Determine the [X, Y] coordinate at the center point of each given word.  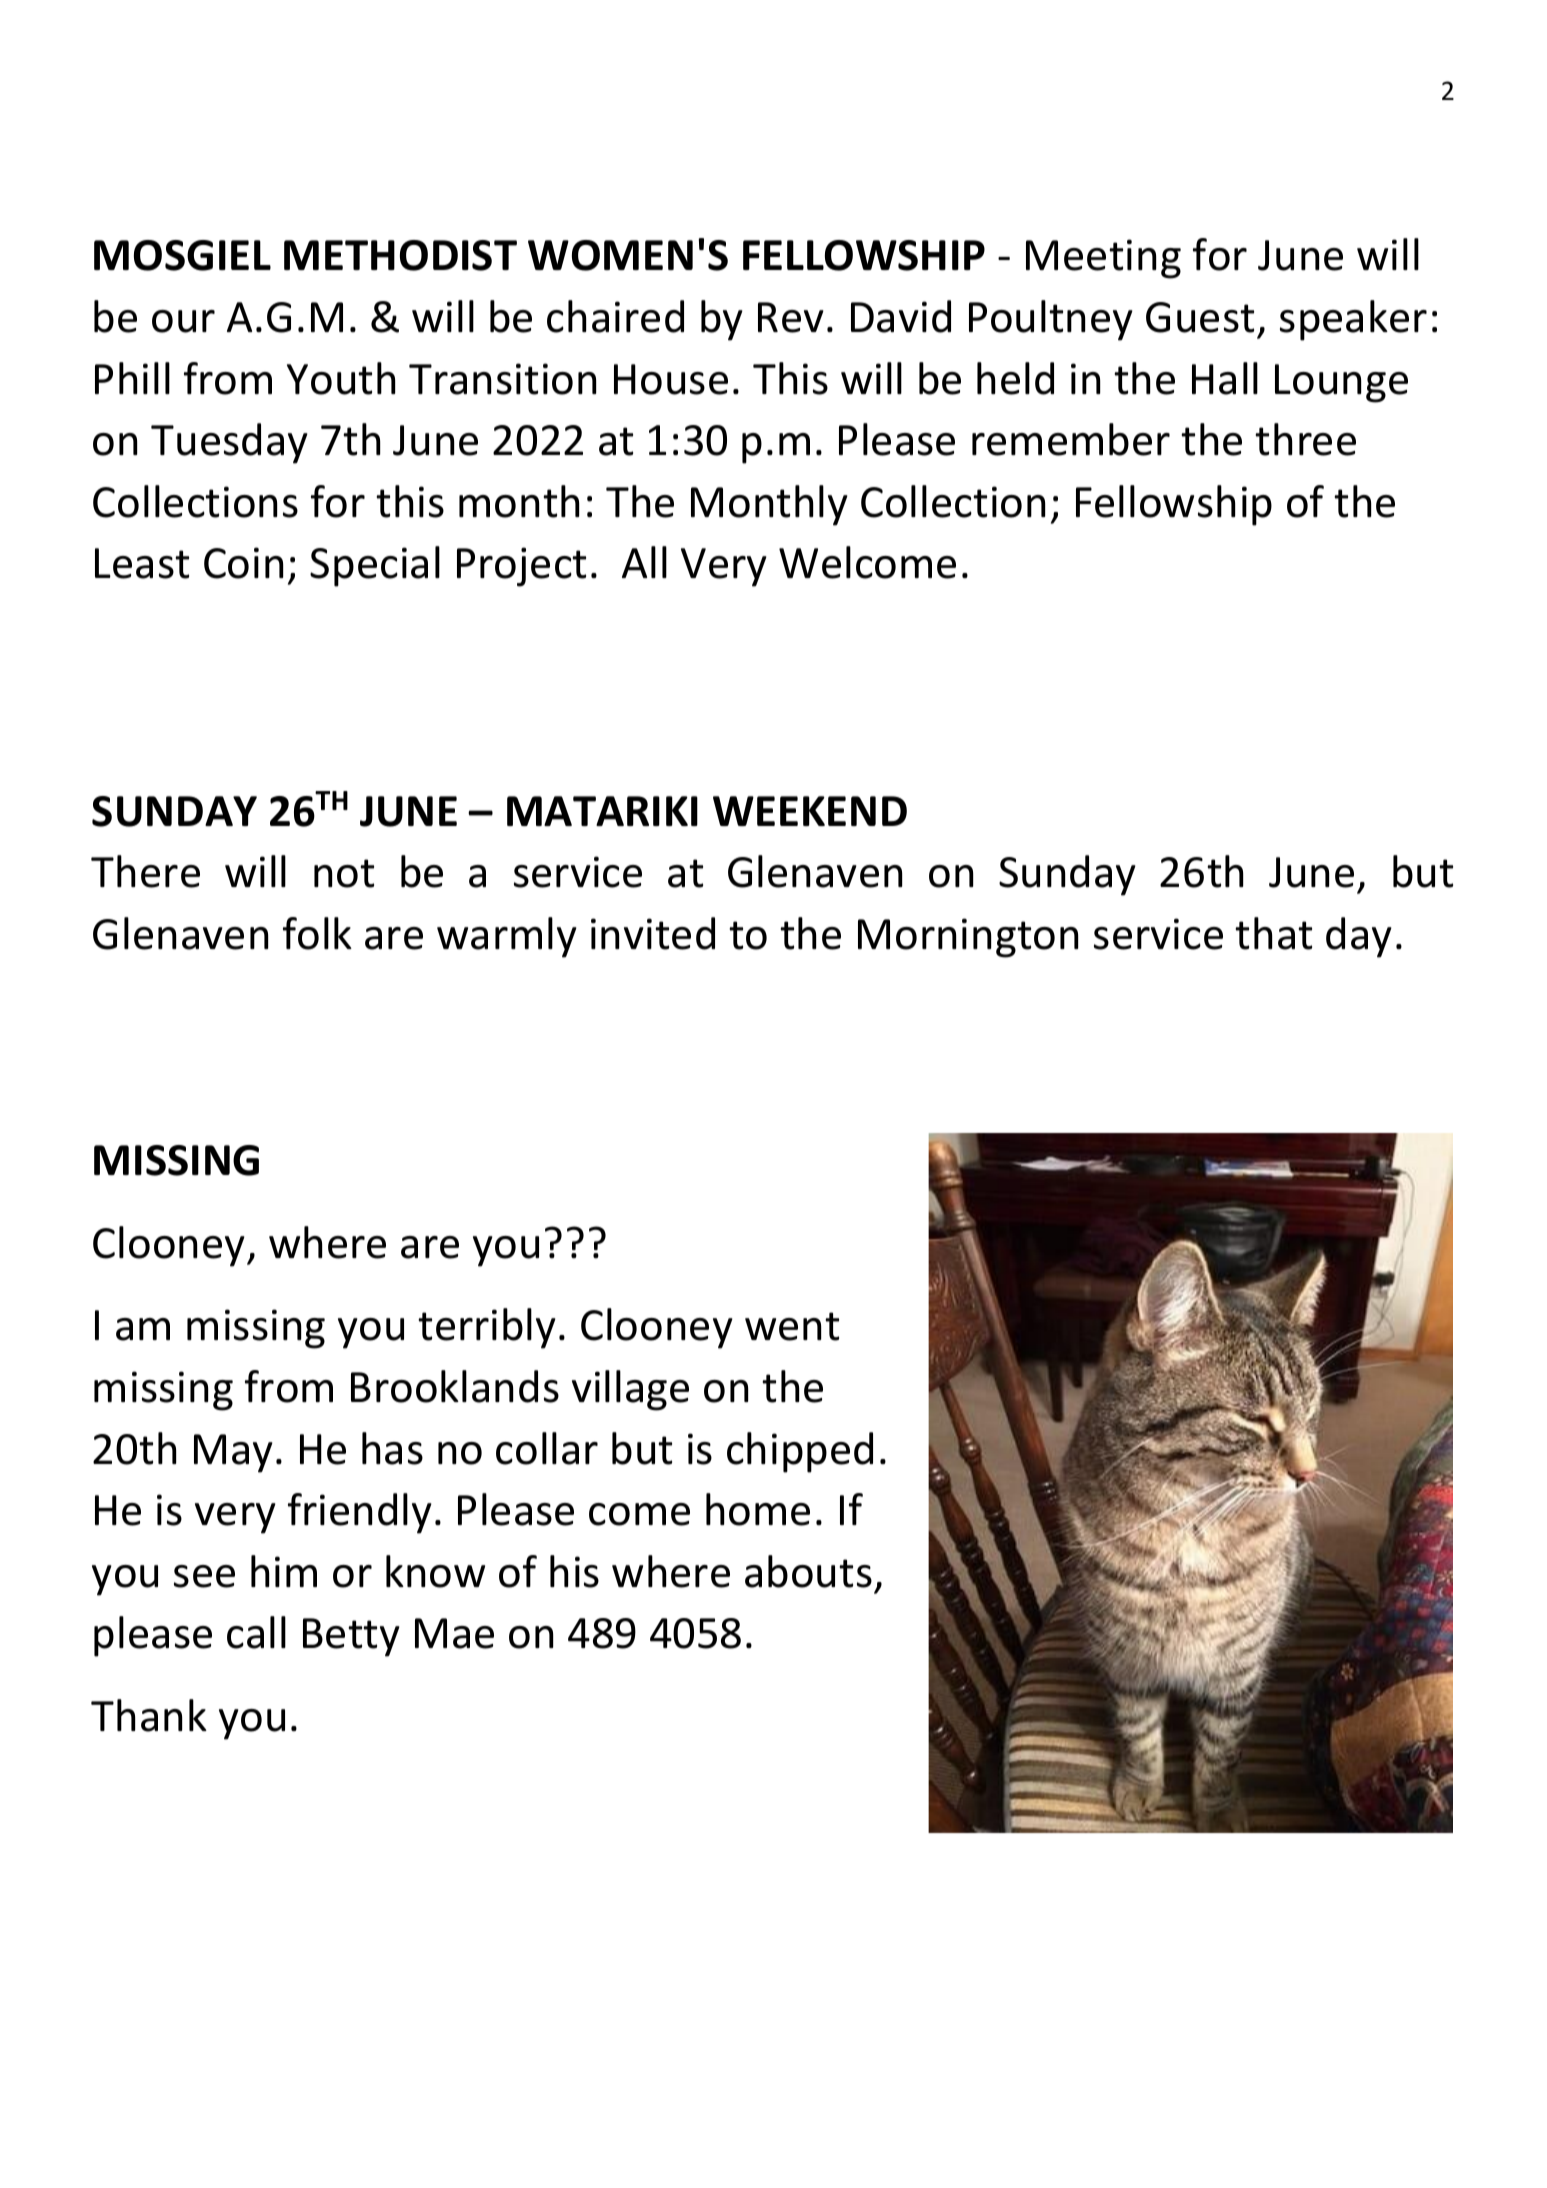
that [1273, 933]
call [256, 1632]
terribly [487, 1328]
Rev [791, 317]
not [344, 873]
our [183, 321]
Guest [1200, 317]
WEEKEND [810, 811]
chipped [800, 1452]
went [792, 1326]
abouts [808, 1571]
